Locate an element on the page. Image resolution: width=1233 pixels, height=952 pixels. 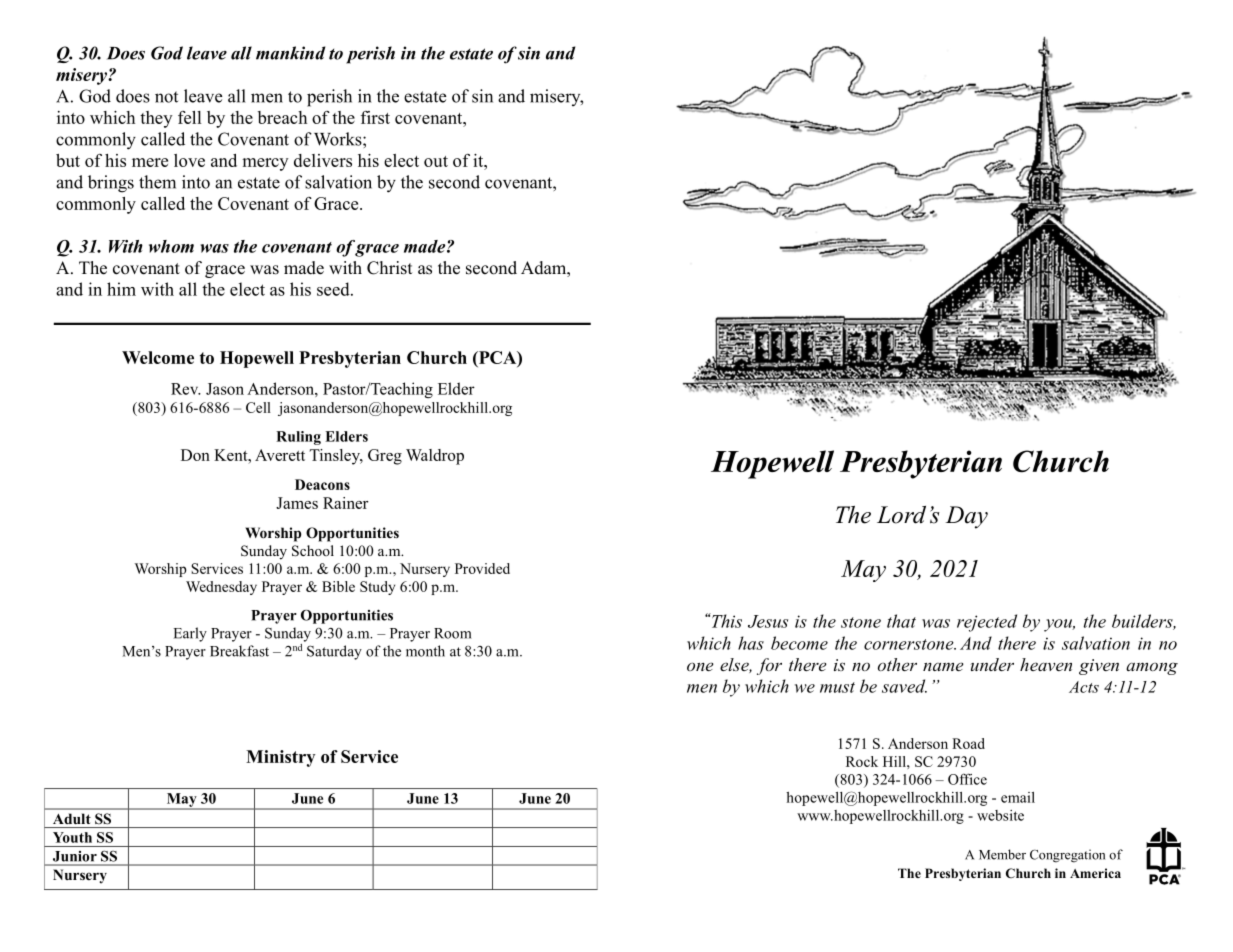
rejected is located at coordinates (987, 623).
